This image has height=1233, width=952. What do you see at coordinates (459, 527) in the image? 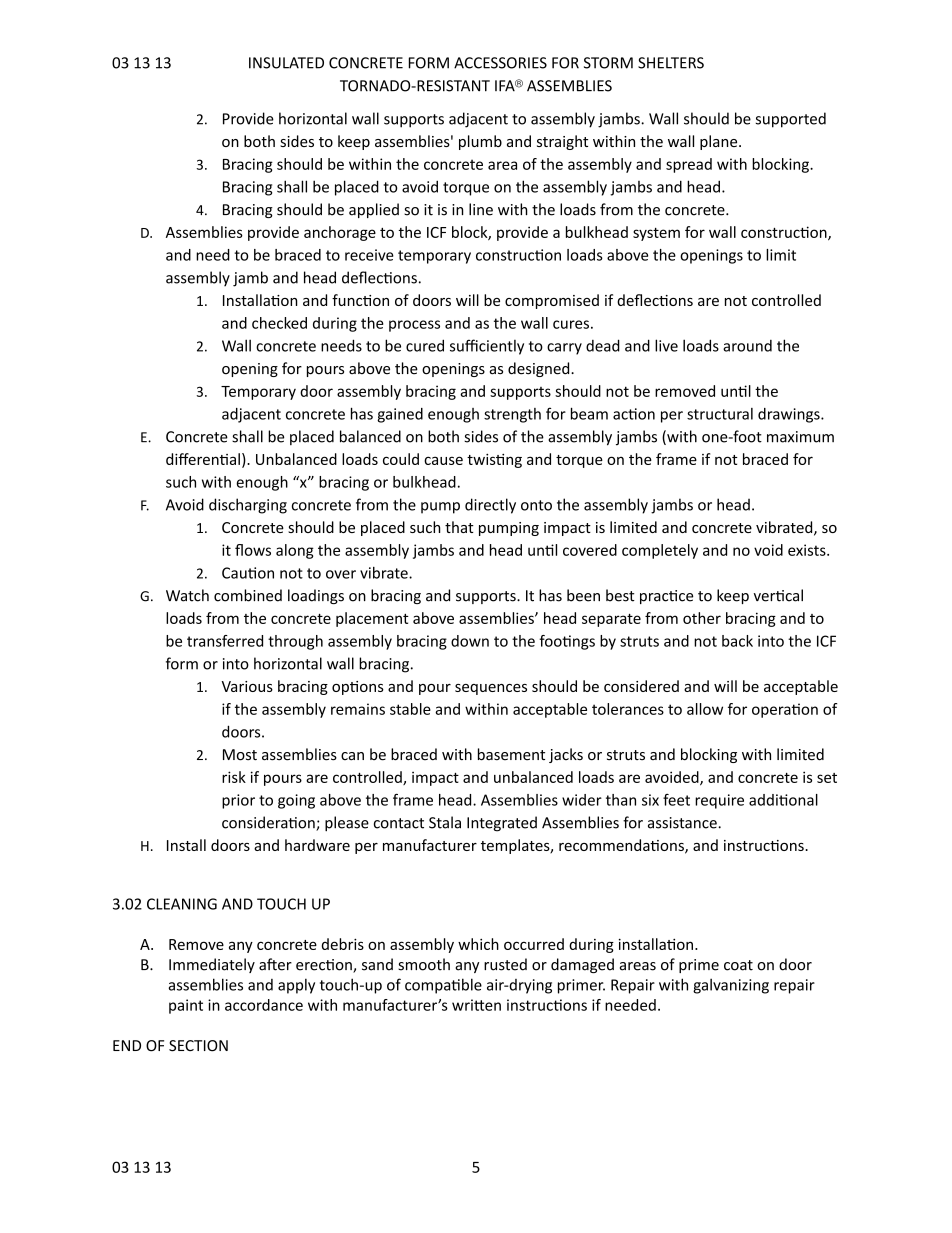
I see `that` at bounding box center [459, 527].
